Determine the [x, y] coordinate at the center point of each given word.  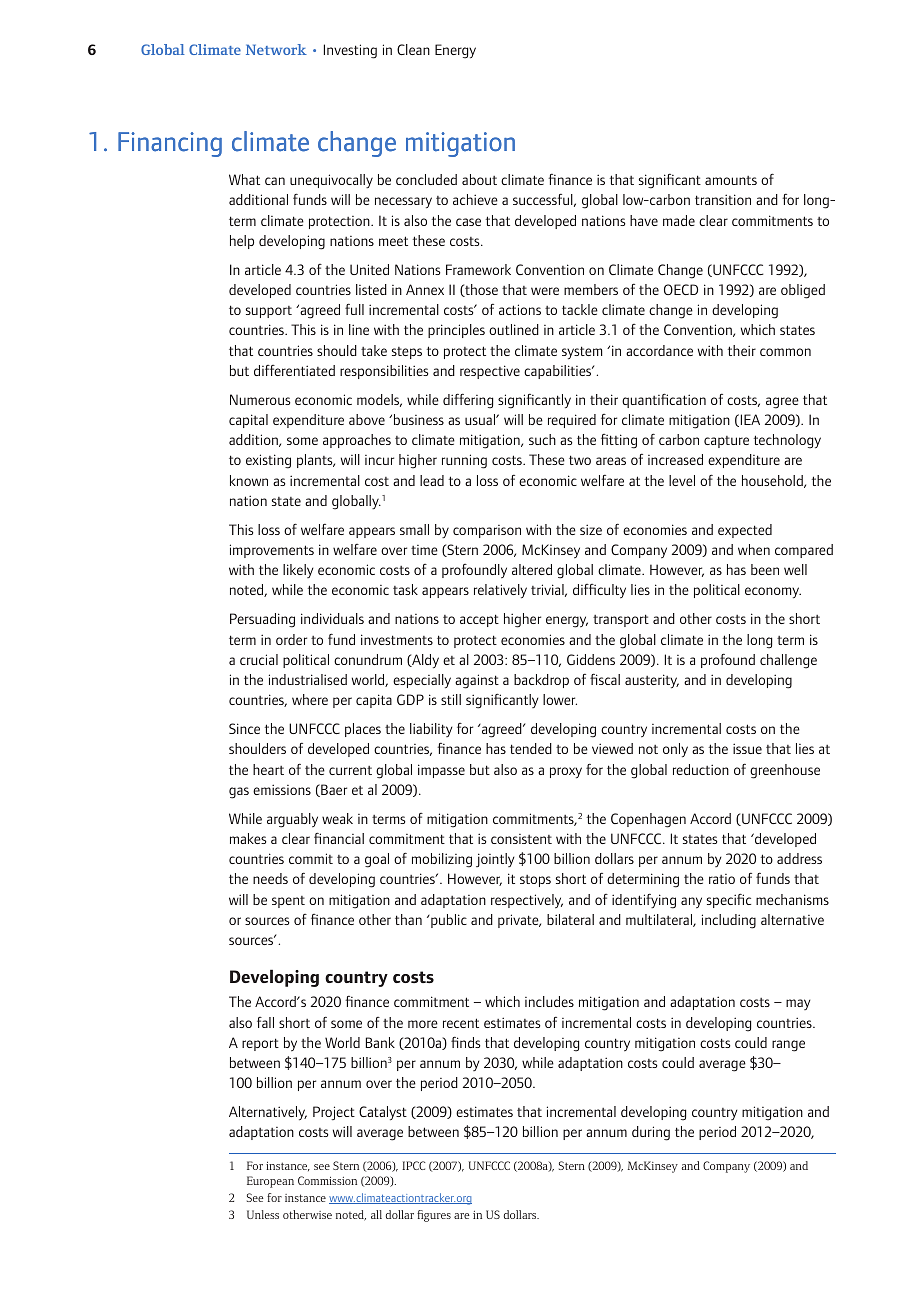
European [270, 1182]
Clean [413, 49]
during [651, 1133]
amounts [731, 180]
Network [276, 49]
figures [434, 1216]
